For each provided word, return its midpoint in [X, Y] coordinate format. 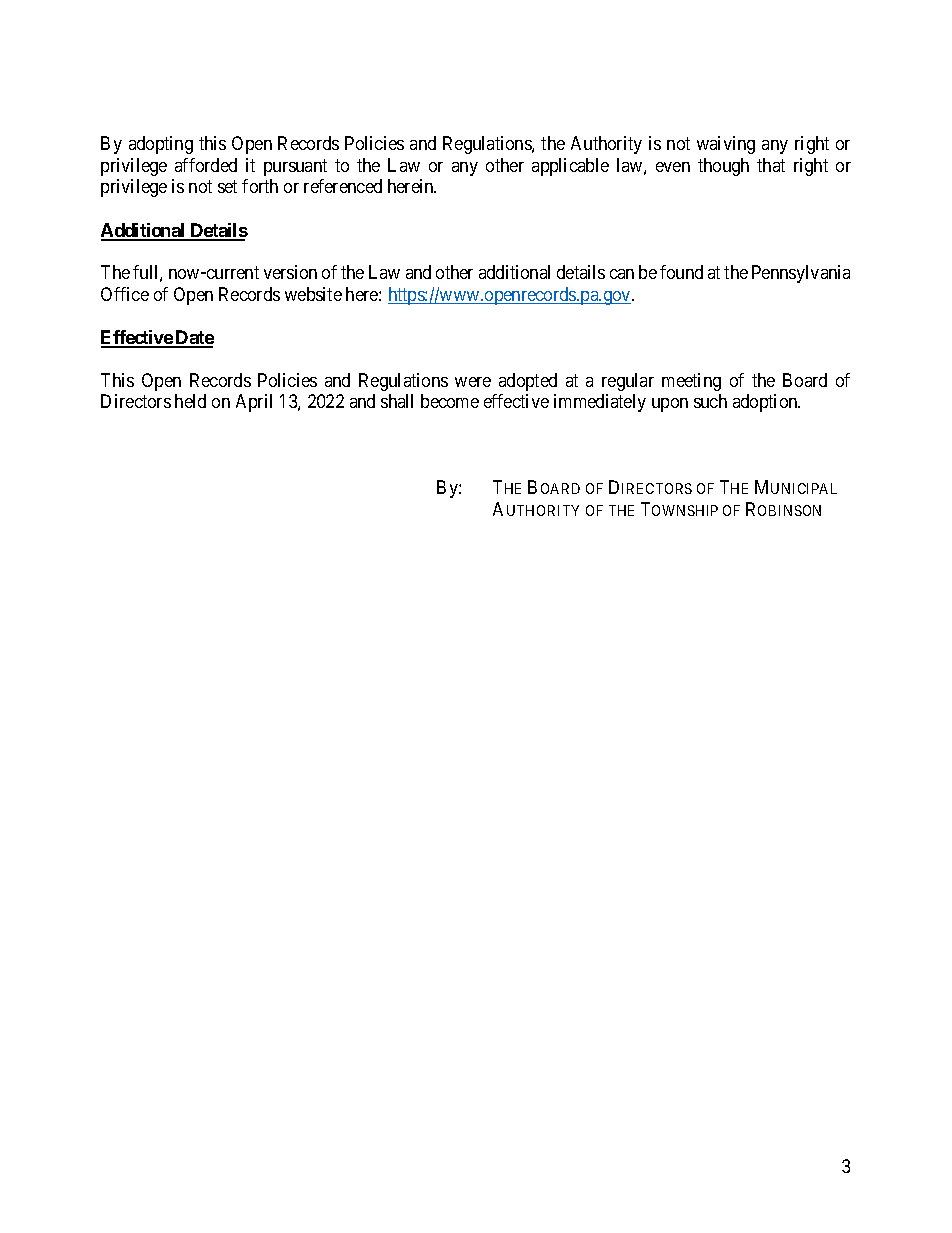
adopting [161, 145]
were [473, 382]
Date [194, 338]
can [622, 274]
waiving [726, 145]
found [681, 272]
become [450, 401]
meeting [691, 382]
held [190, 401]
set [227, 187]
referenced [343, 186]
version [290, 272]
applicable [570, 167]
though [723, 167]
